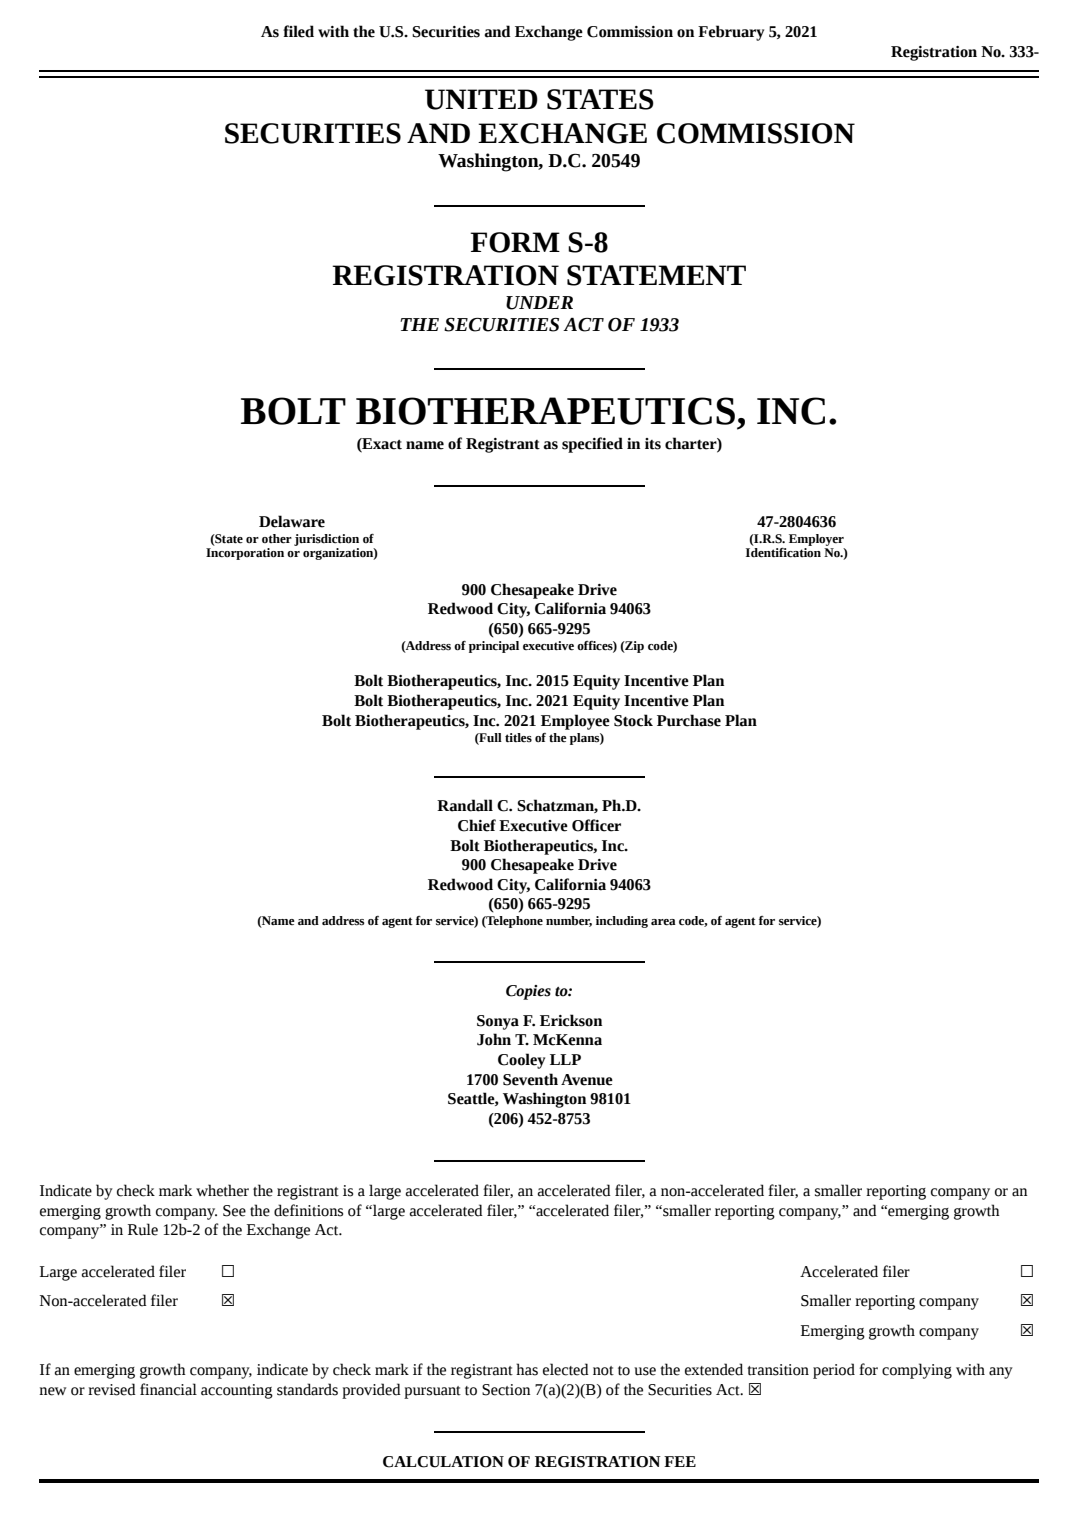 This page has height=1528, width=1080. Describe the element at coordinates (518, 737) in the page. I see `titles` at that location.
